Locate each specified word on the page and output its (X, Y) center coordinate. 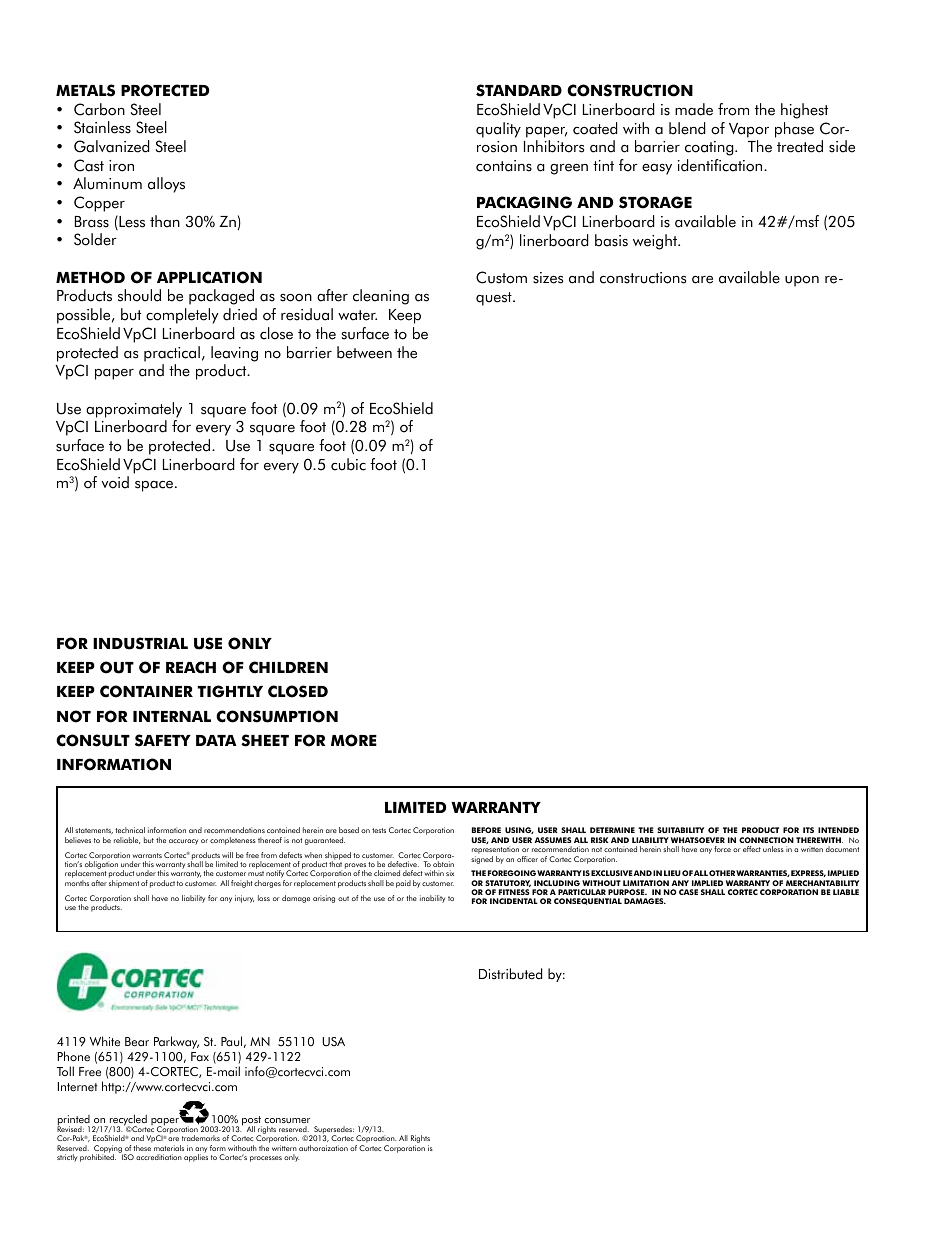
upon (802, 281)
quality (498, 130)
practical (172, 354)
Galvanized (111, 146)
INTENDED (838, 830)
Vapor (749, 130)
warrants (147, 855)
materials (169, 1148)
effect (752, 849)
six (450, 873)
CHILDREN (288, 667)
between (364, 352)
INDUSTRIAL (140, 643)
